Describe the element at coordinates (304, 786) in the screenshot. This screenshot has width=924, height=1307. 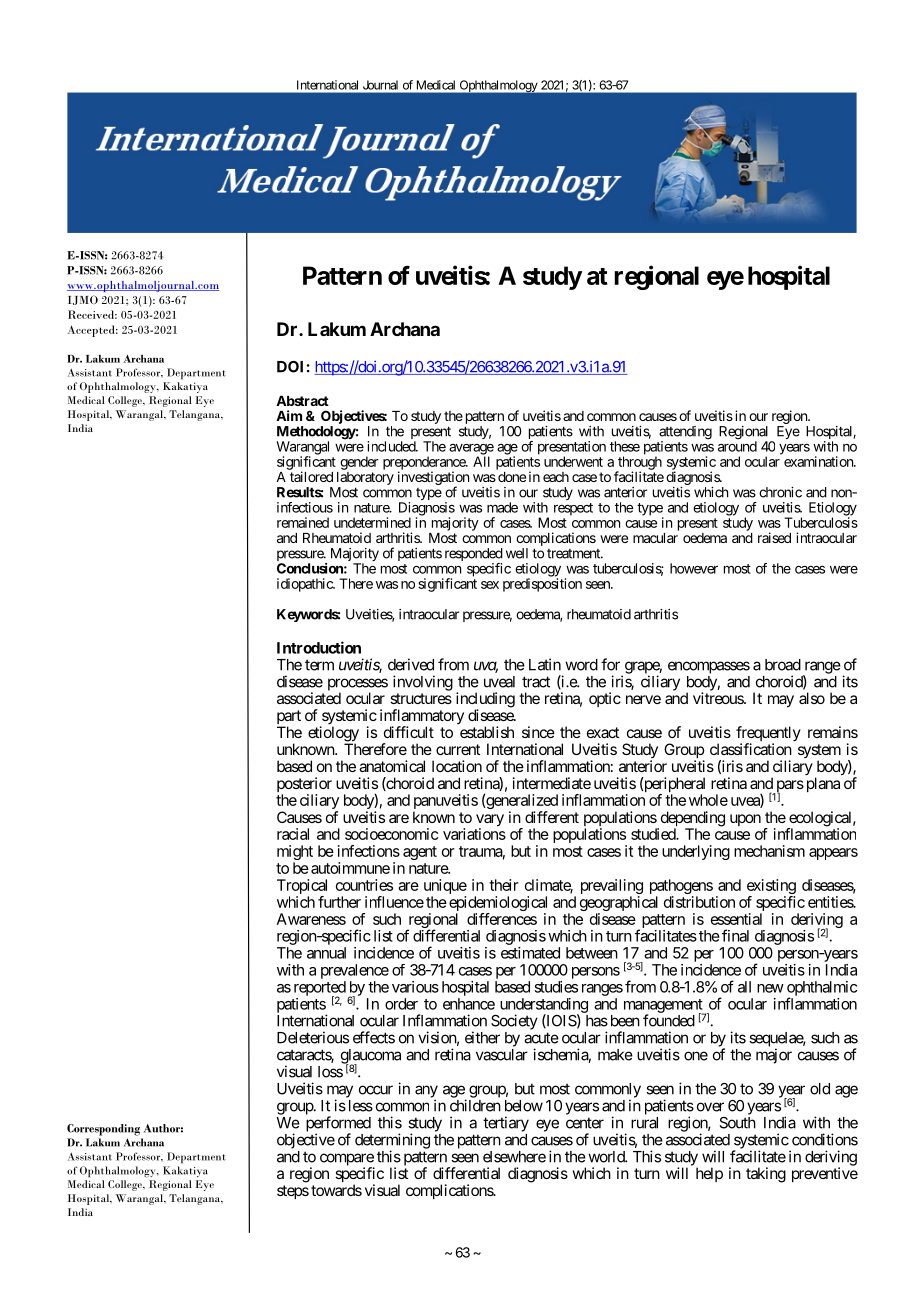
I see `posterior` at that location.
